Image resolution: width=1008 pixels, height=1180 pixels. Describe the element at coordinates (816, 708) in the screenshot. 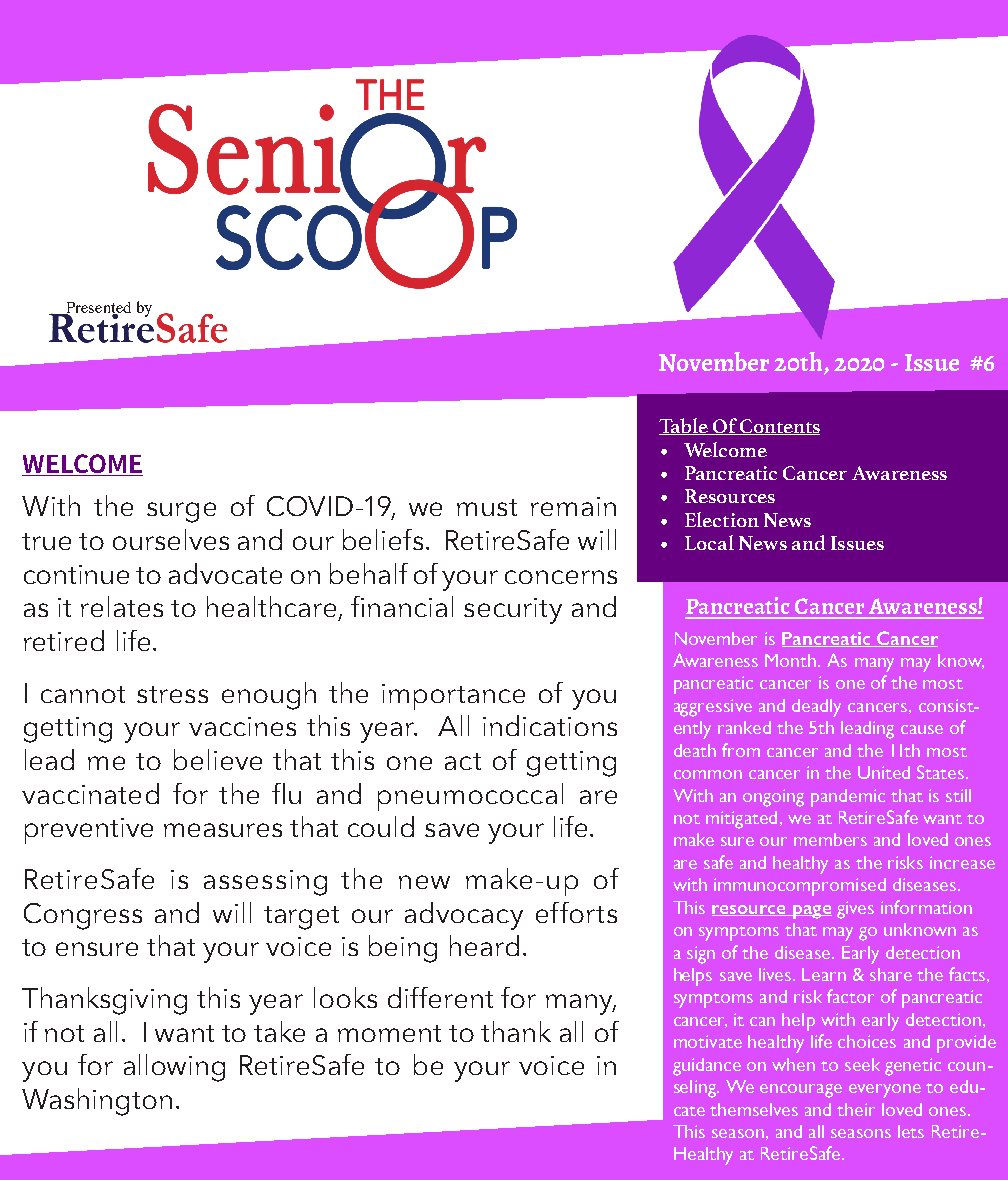

I see `deadly` at that location.
